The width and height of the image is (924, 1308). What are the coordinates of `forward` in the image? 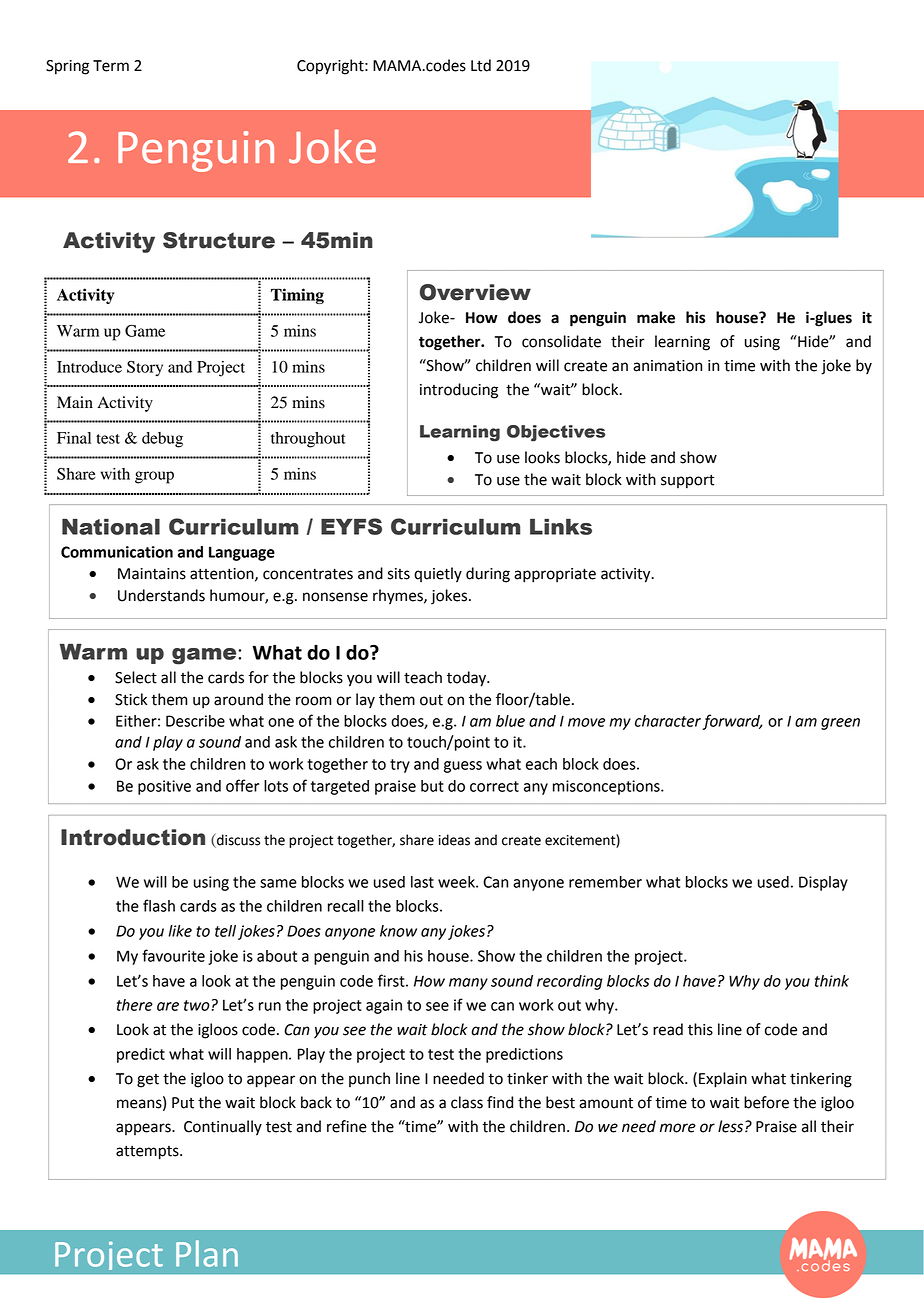 It's located at (732, 722).
